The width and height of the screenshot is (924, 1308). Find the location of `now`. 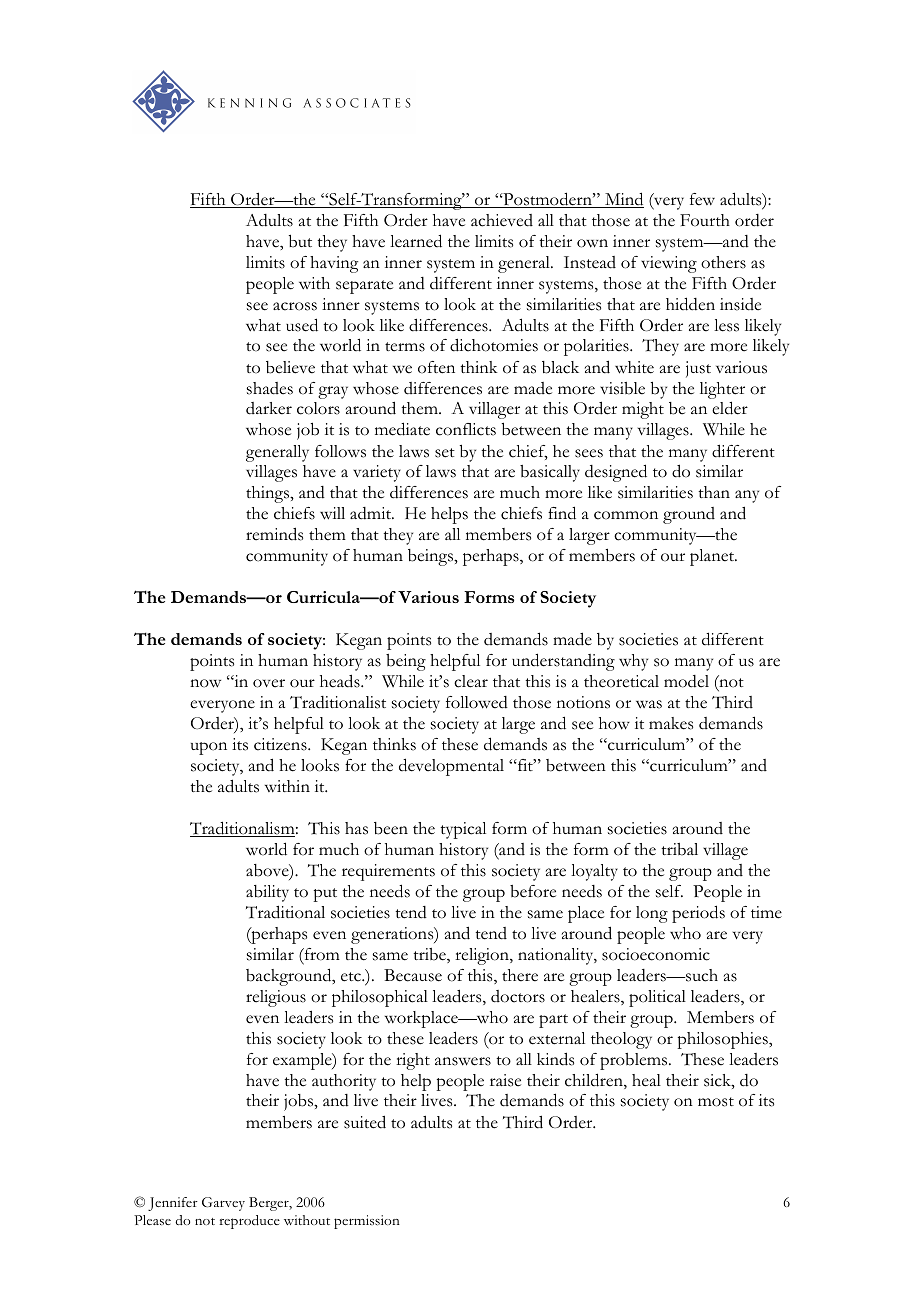

now is located at coordinates (205, 683).
